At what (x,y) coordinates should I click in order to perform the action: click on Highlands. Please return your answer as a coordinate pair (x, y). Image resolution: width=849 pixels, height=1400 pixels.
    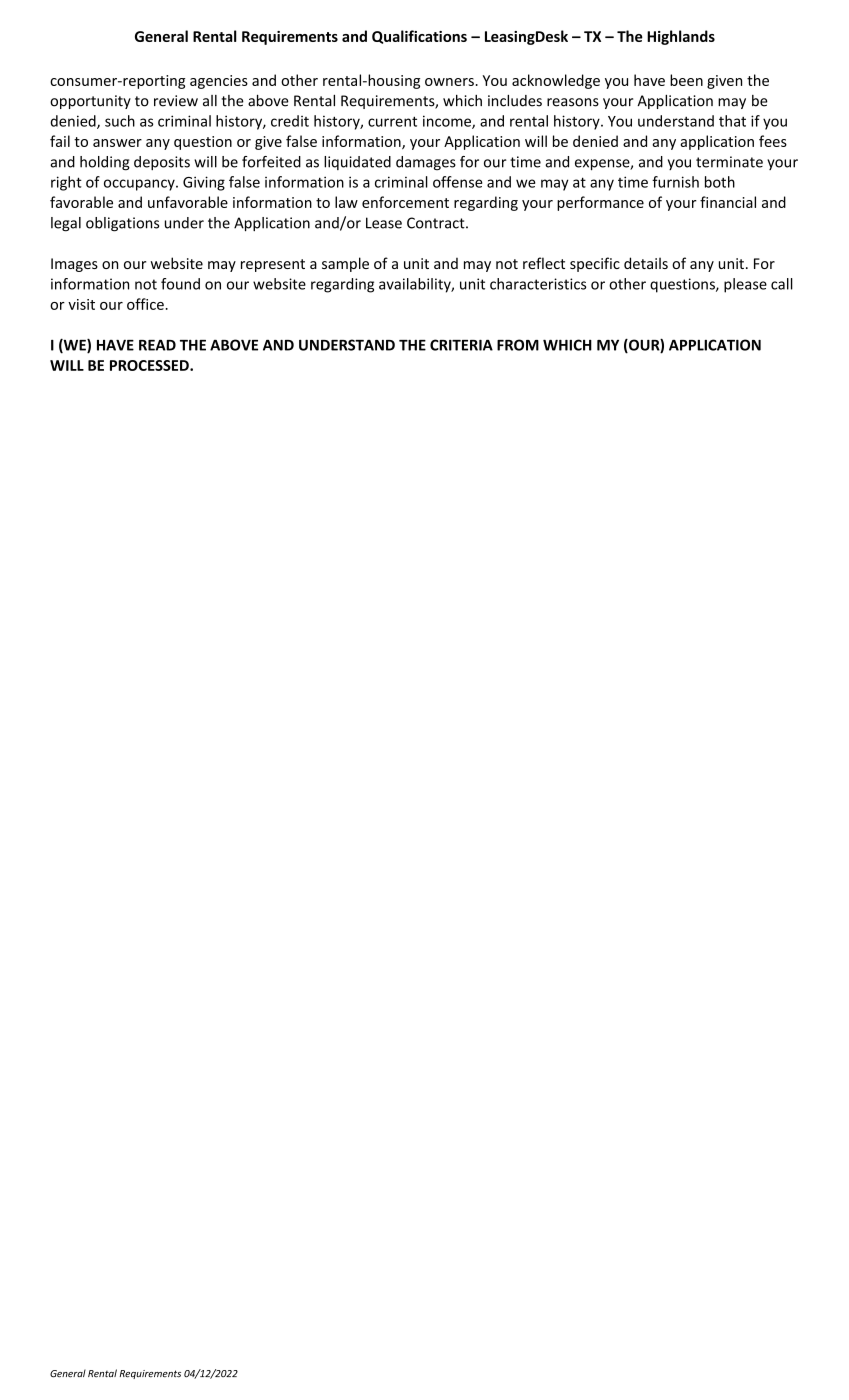
    Looking at the image, I should click on (681, 37).
